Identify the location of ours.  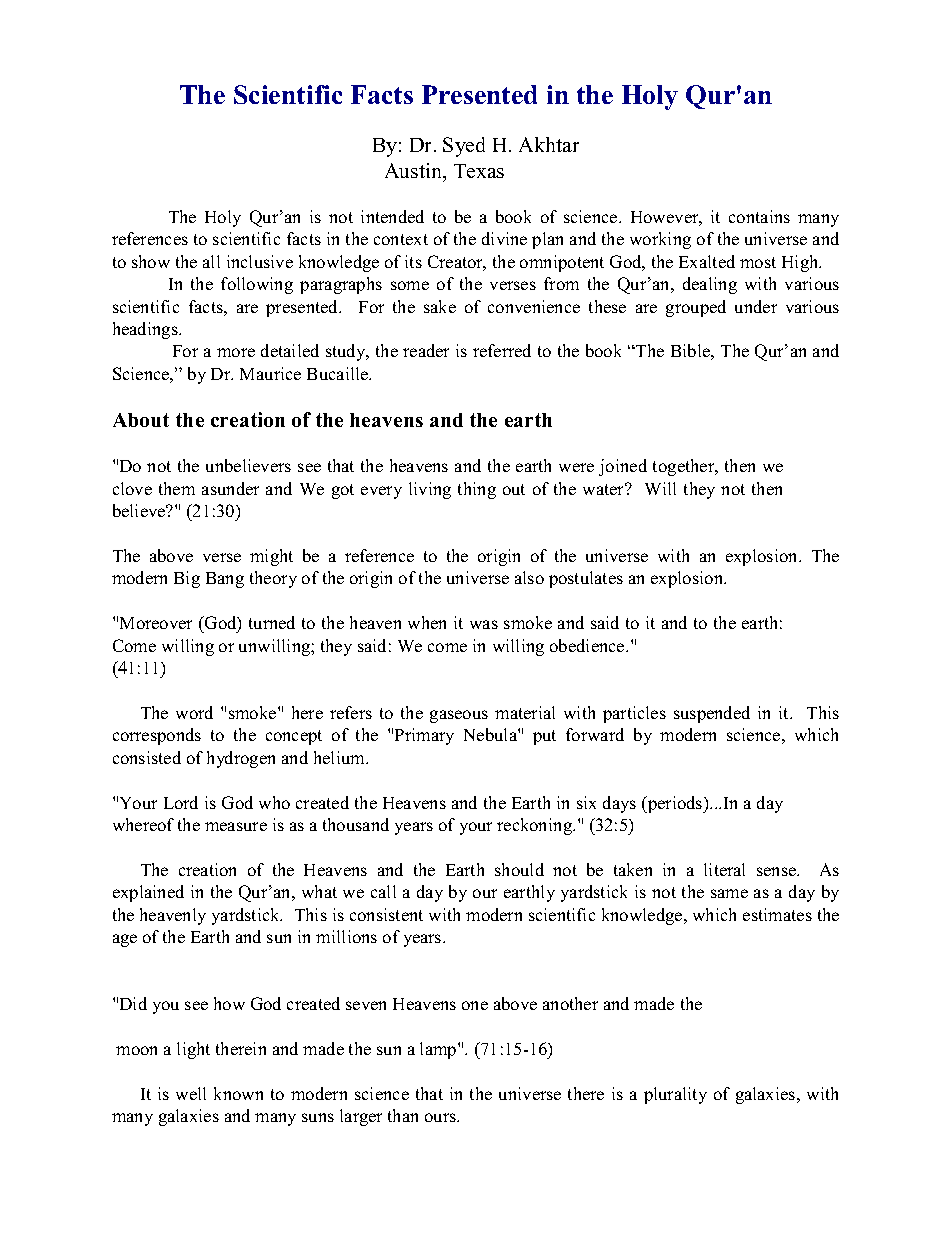
(441, 1117).
